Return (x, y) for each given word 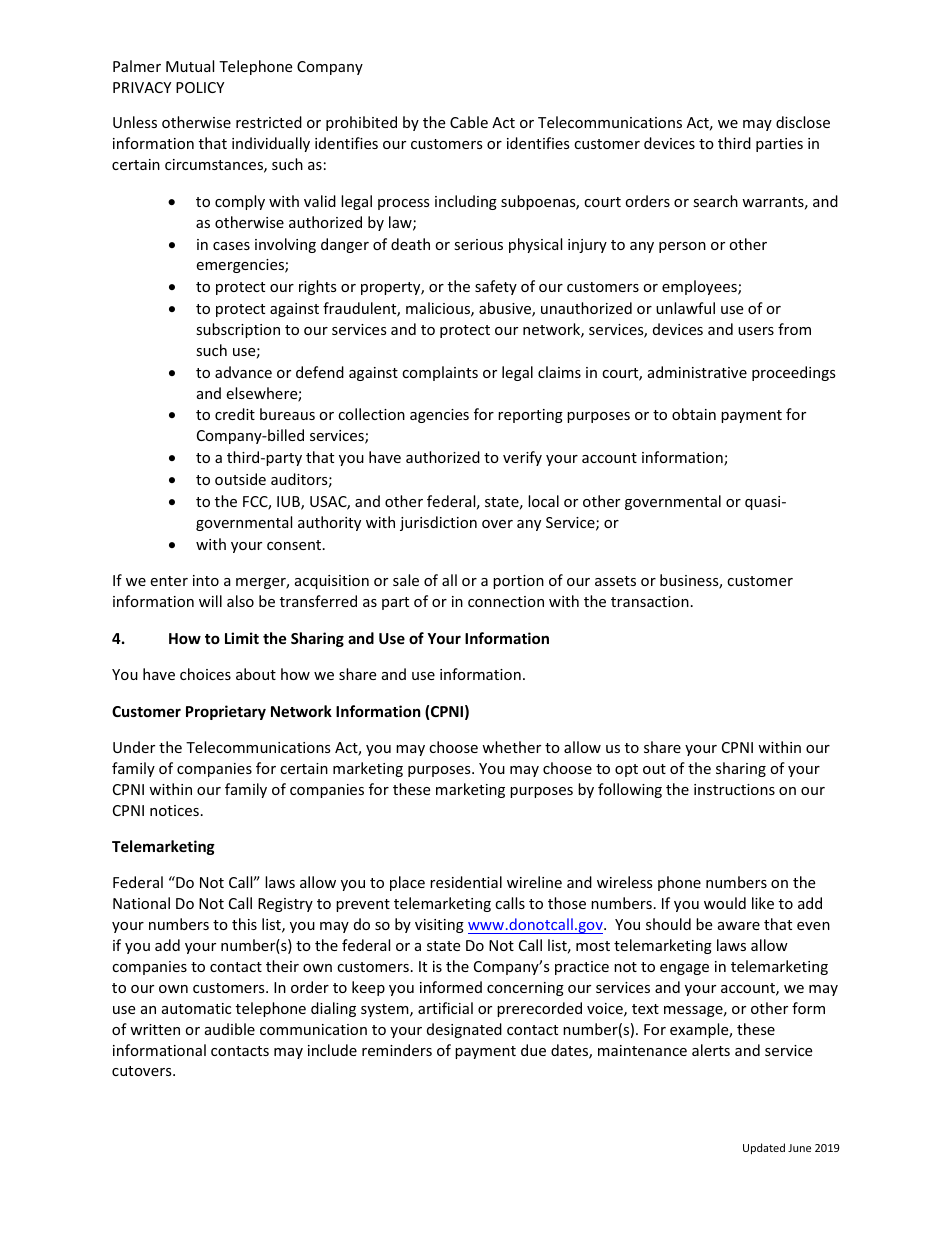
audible (230, 1029)
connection (506, 601)
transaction (650, 601)
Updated (764, 1148)
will (210, 601)
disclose (803, 122)
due (533, 1050)
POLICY (200, 87)
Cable (469, 122)
